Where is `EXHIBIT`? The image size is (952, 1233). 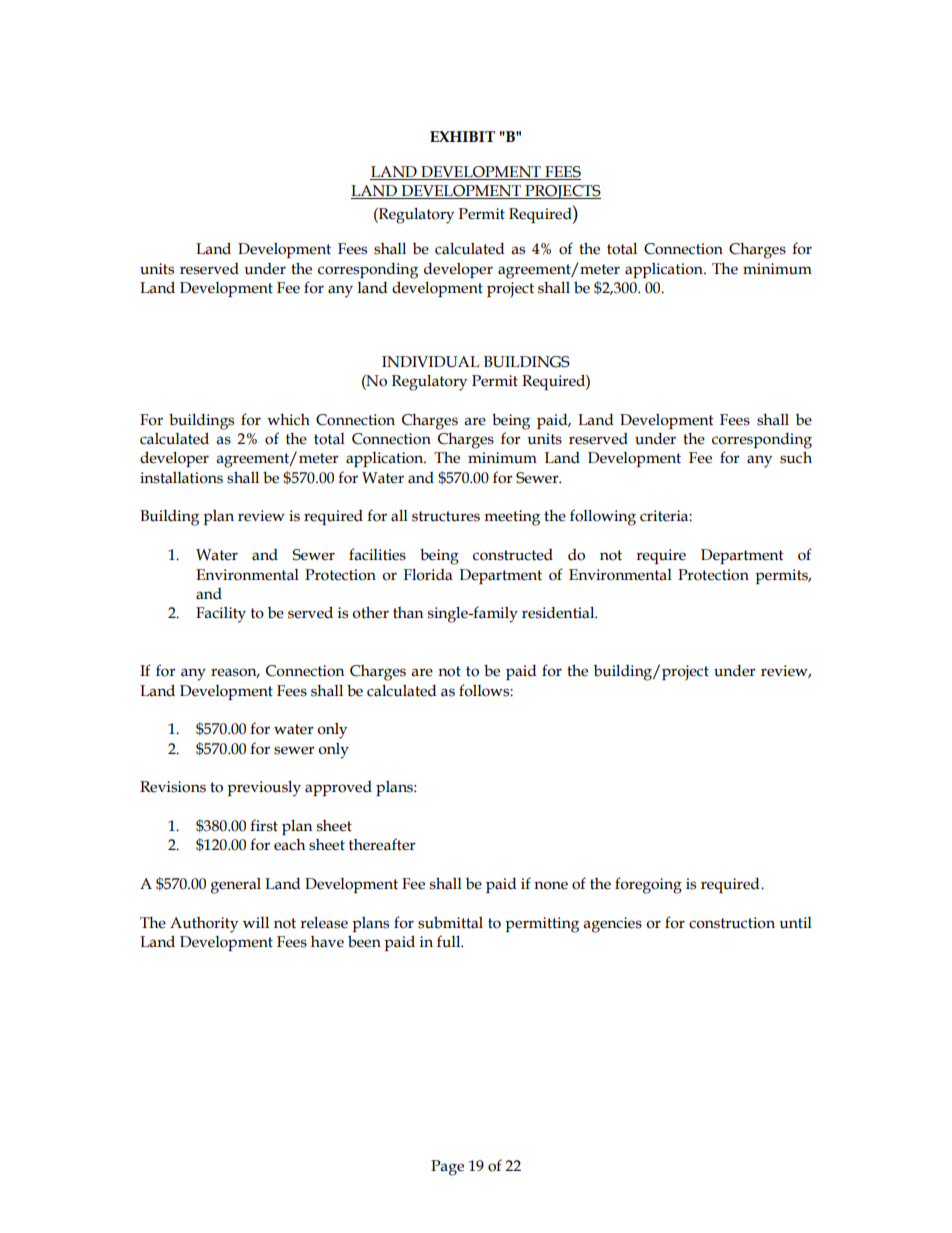
EXHIBIT is located at coordinates (462, 136).
